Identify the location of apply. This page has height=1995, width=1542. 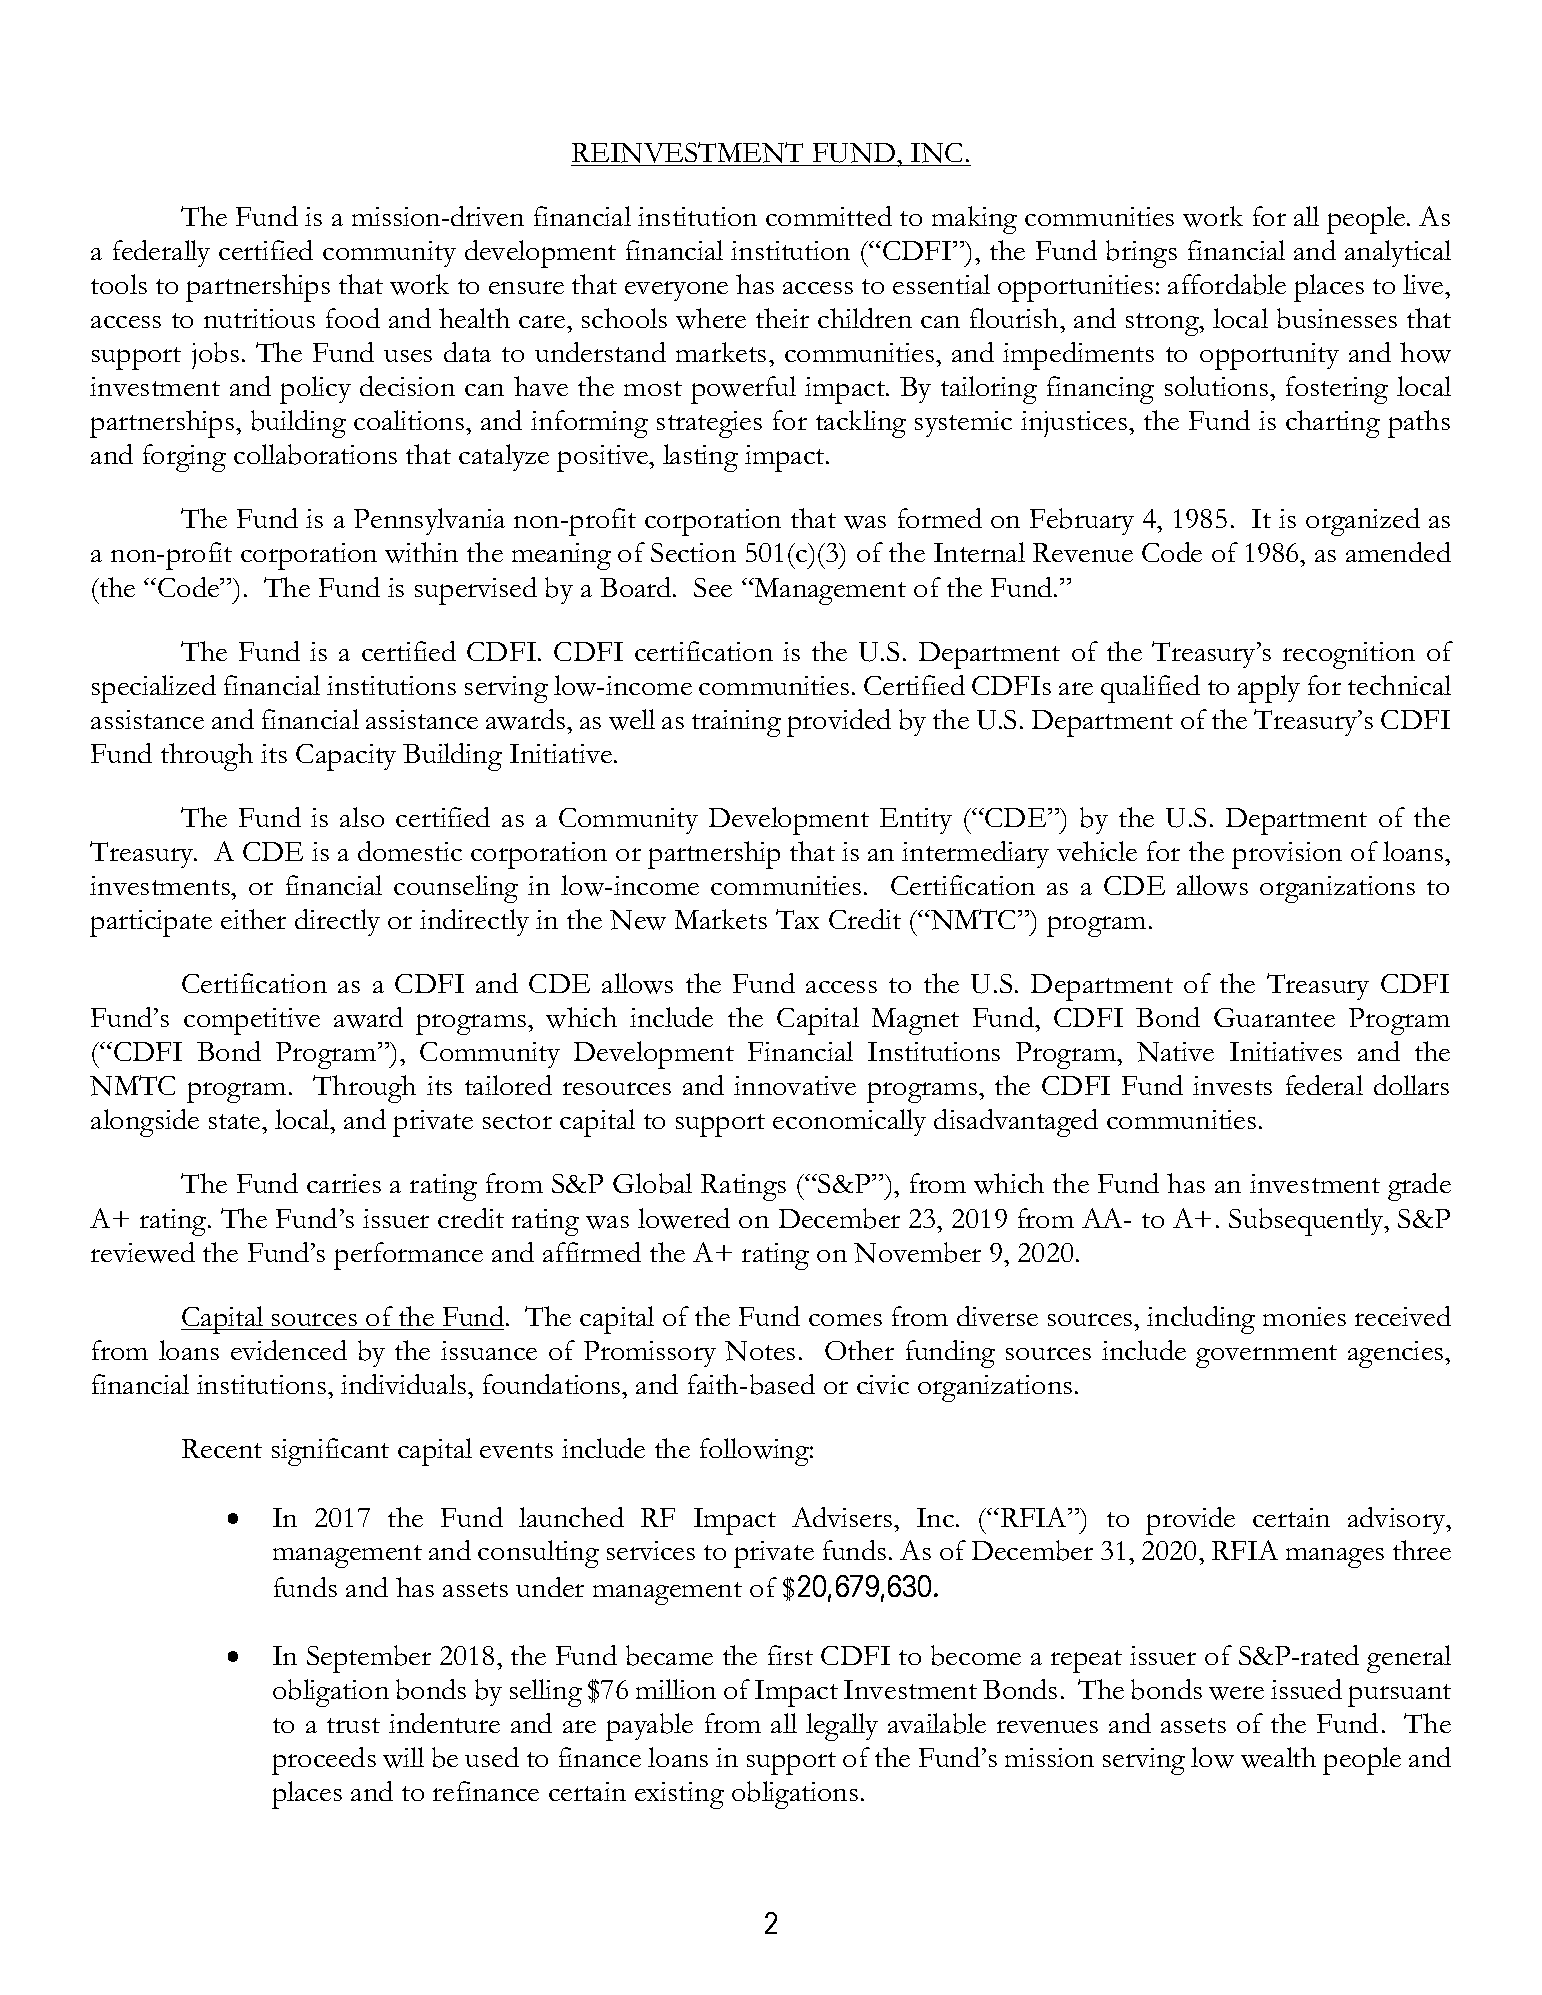
(1269, 689).
